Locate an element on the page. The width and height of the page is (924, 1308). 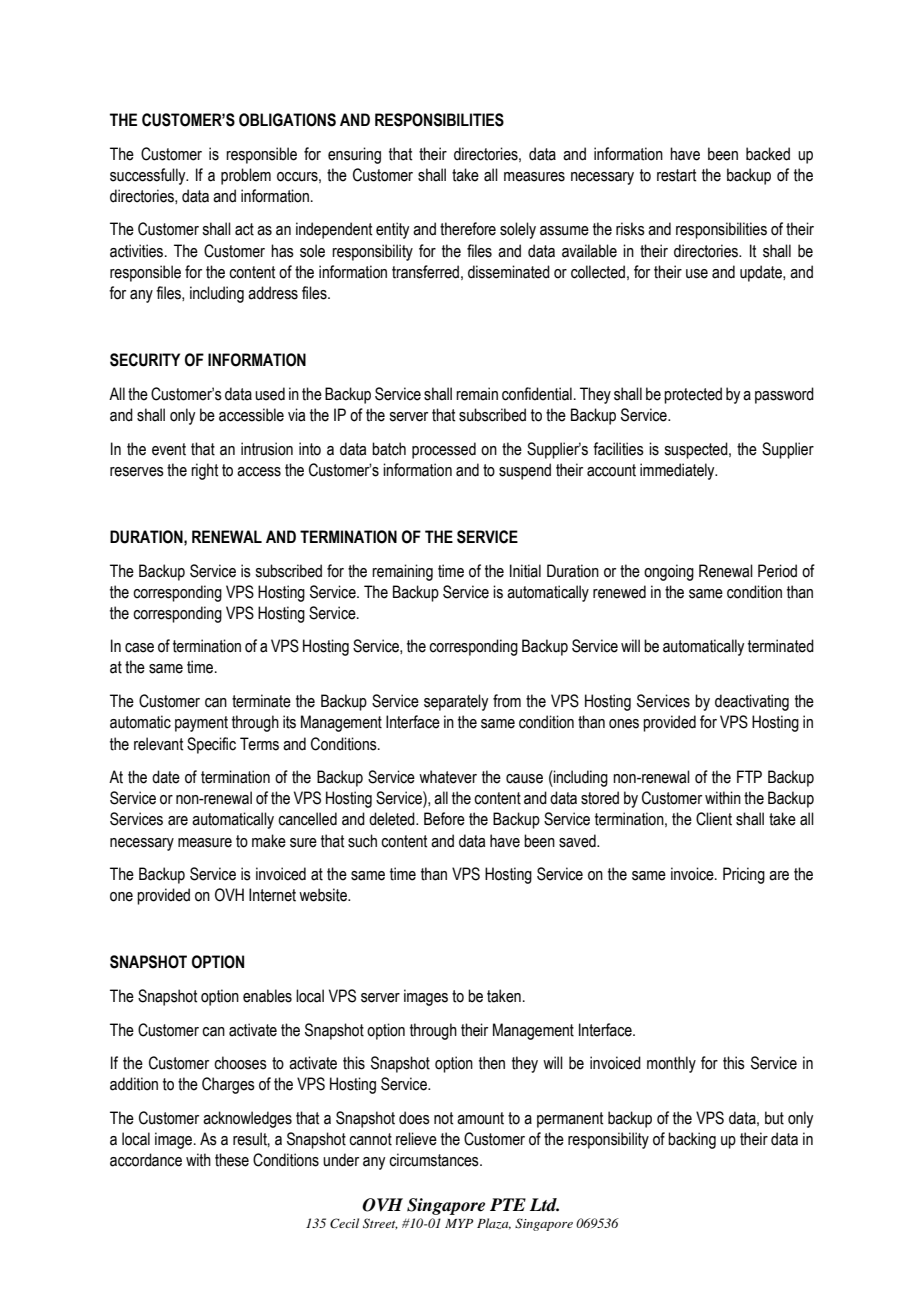
Before is located at coordinates (444, 819).
